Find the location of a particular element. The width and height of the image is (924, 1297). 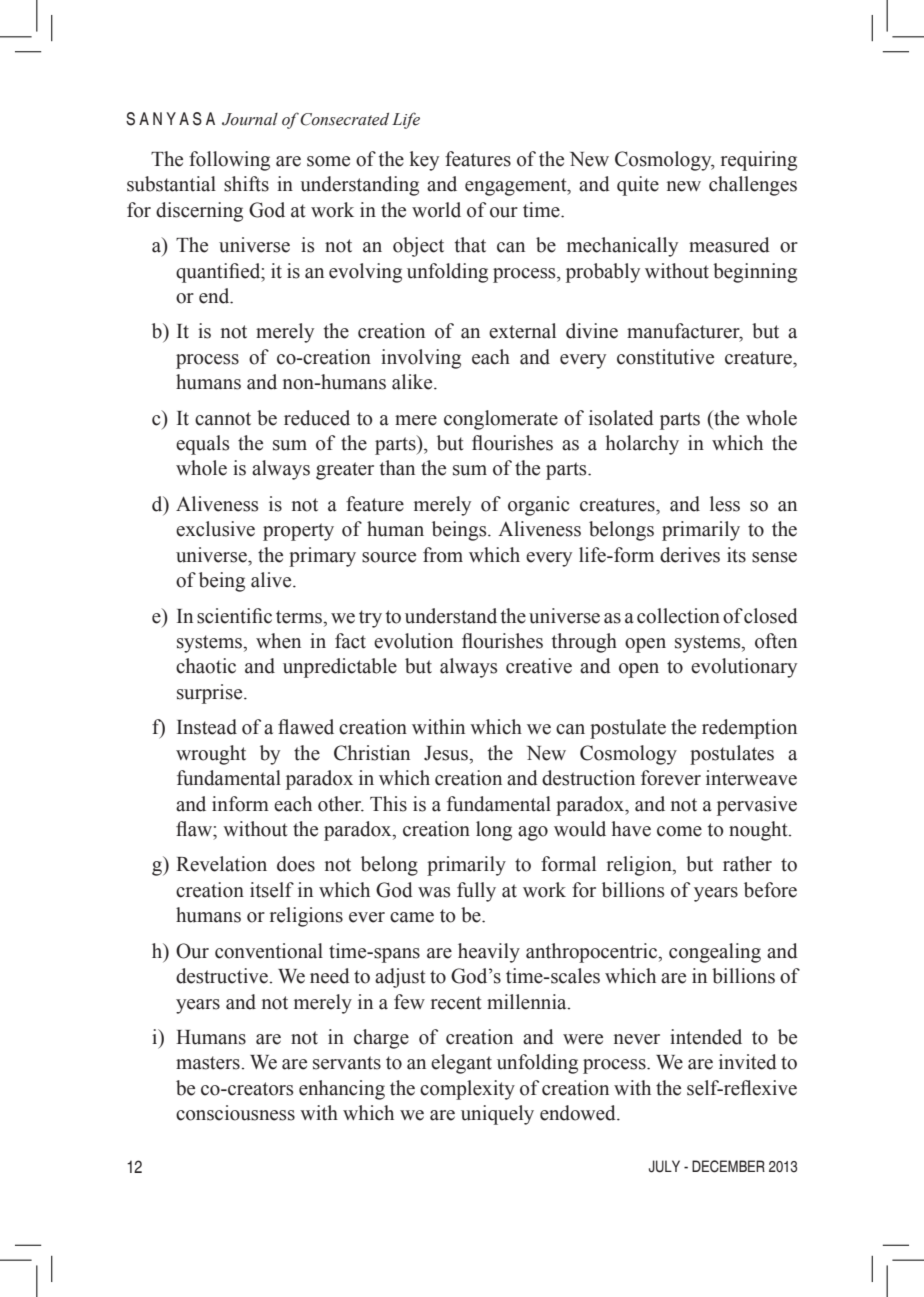

redemption is located at coordinates (749, 729).
